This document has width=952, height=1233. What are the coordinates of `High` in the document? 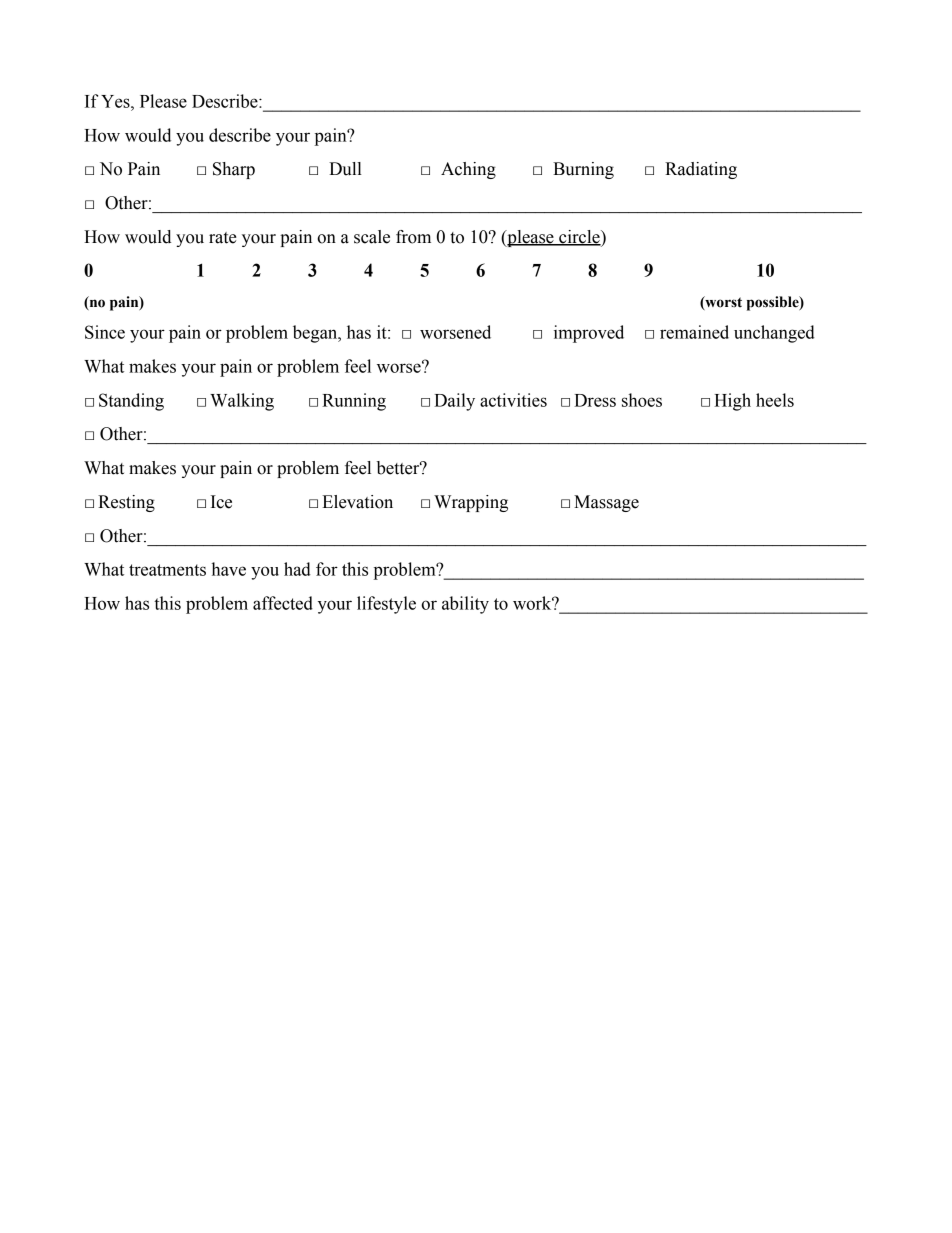 It's located at (732, 402).
